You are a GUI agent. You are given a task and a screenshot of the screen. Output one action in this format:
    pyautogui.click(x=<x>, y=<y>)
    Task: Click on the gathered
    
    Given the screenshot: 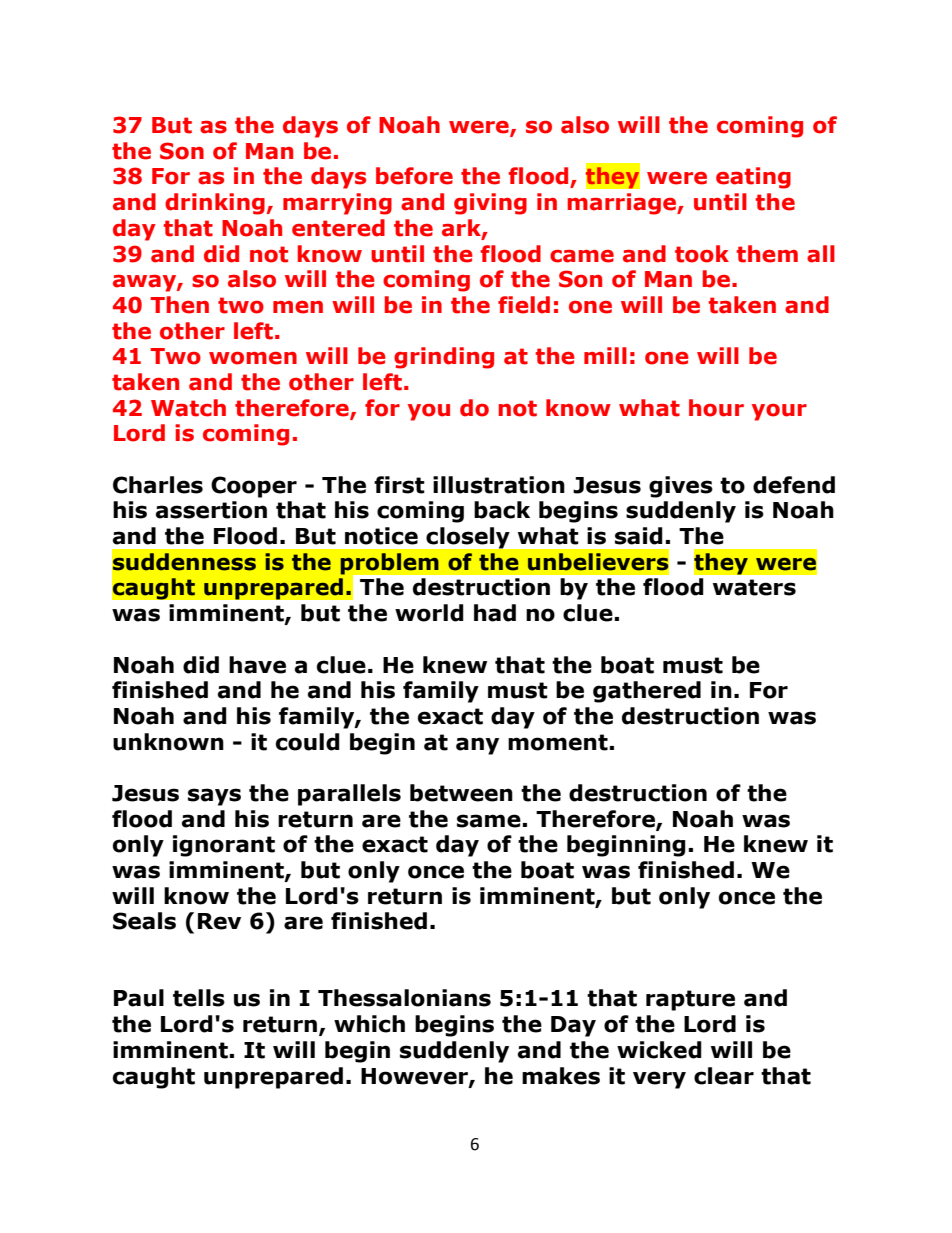 What is the action you would take?
    pyautogui.click(x=647, y=692)
